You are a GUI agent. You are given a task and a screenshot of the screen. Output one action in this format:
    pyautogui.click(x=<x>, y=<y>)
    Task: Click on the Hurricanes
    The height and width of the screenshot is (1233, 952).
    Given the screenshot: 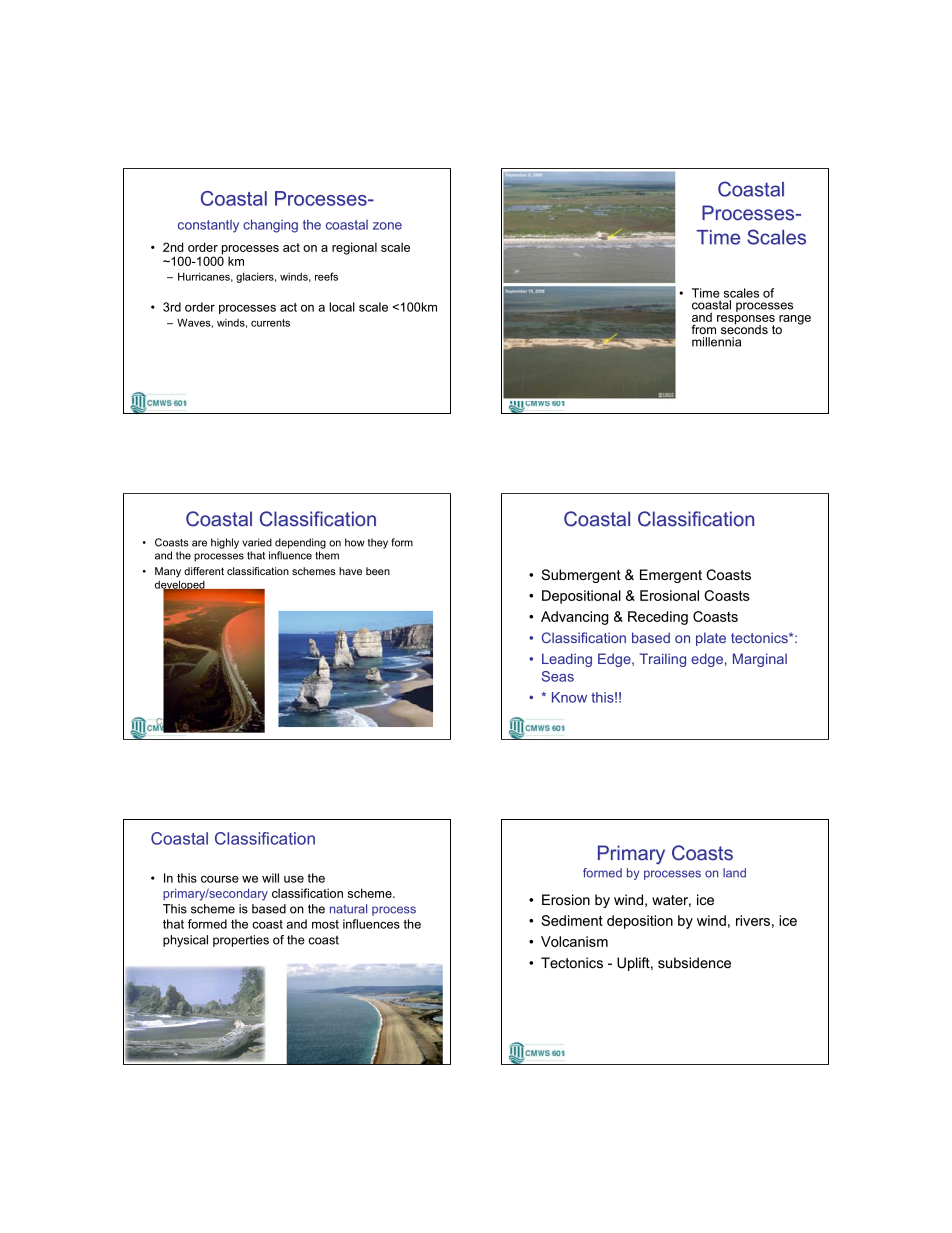 What is the action you would take?
    pyautogui.click(x=205, y=277)
